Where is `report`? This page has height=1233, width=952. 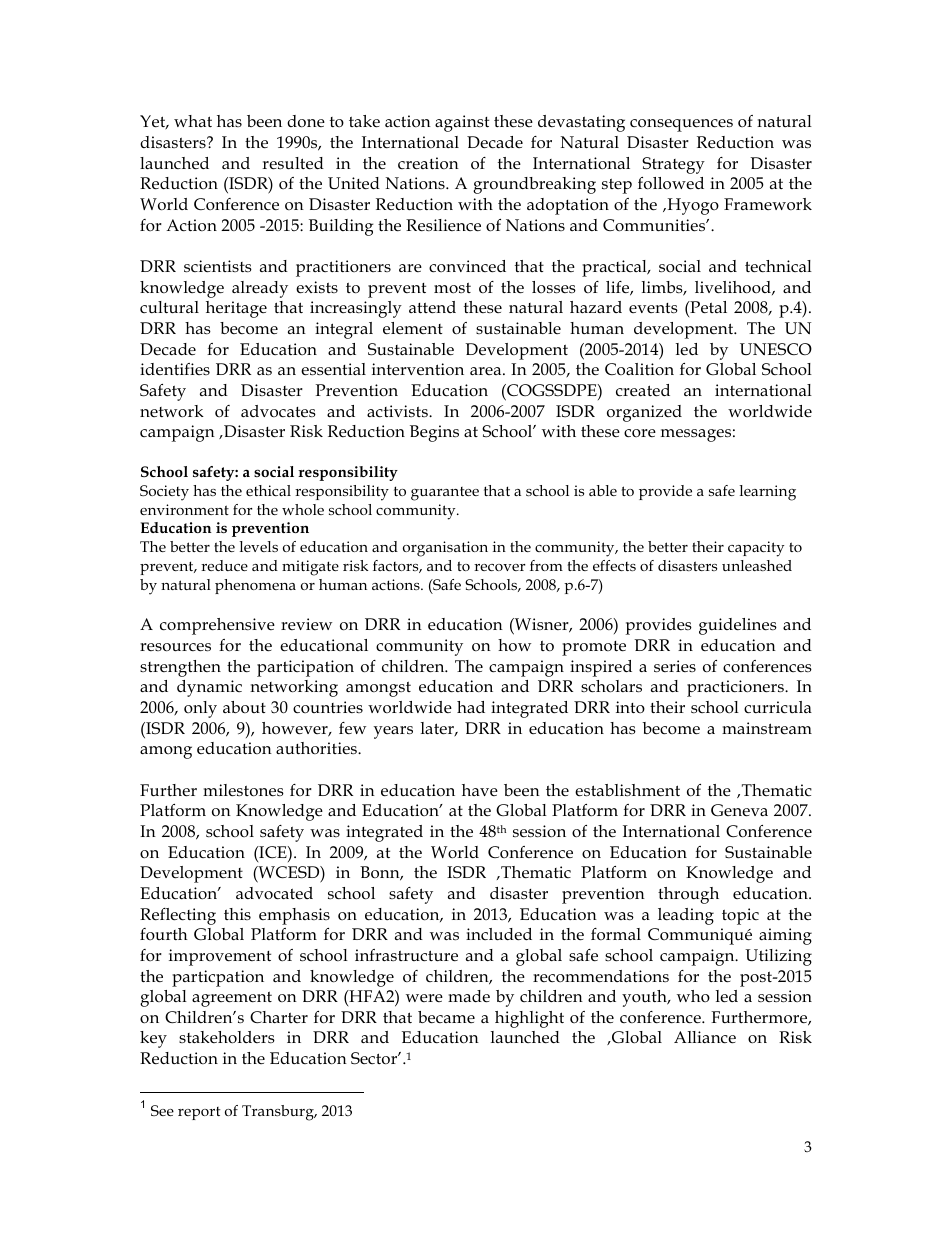
report is located at coordinates (199, 1113).
